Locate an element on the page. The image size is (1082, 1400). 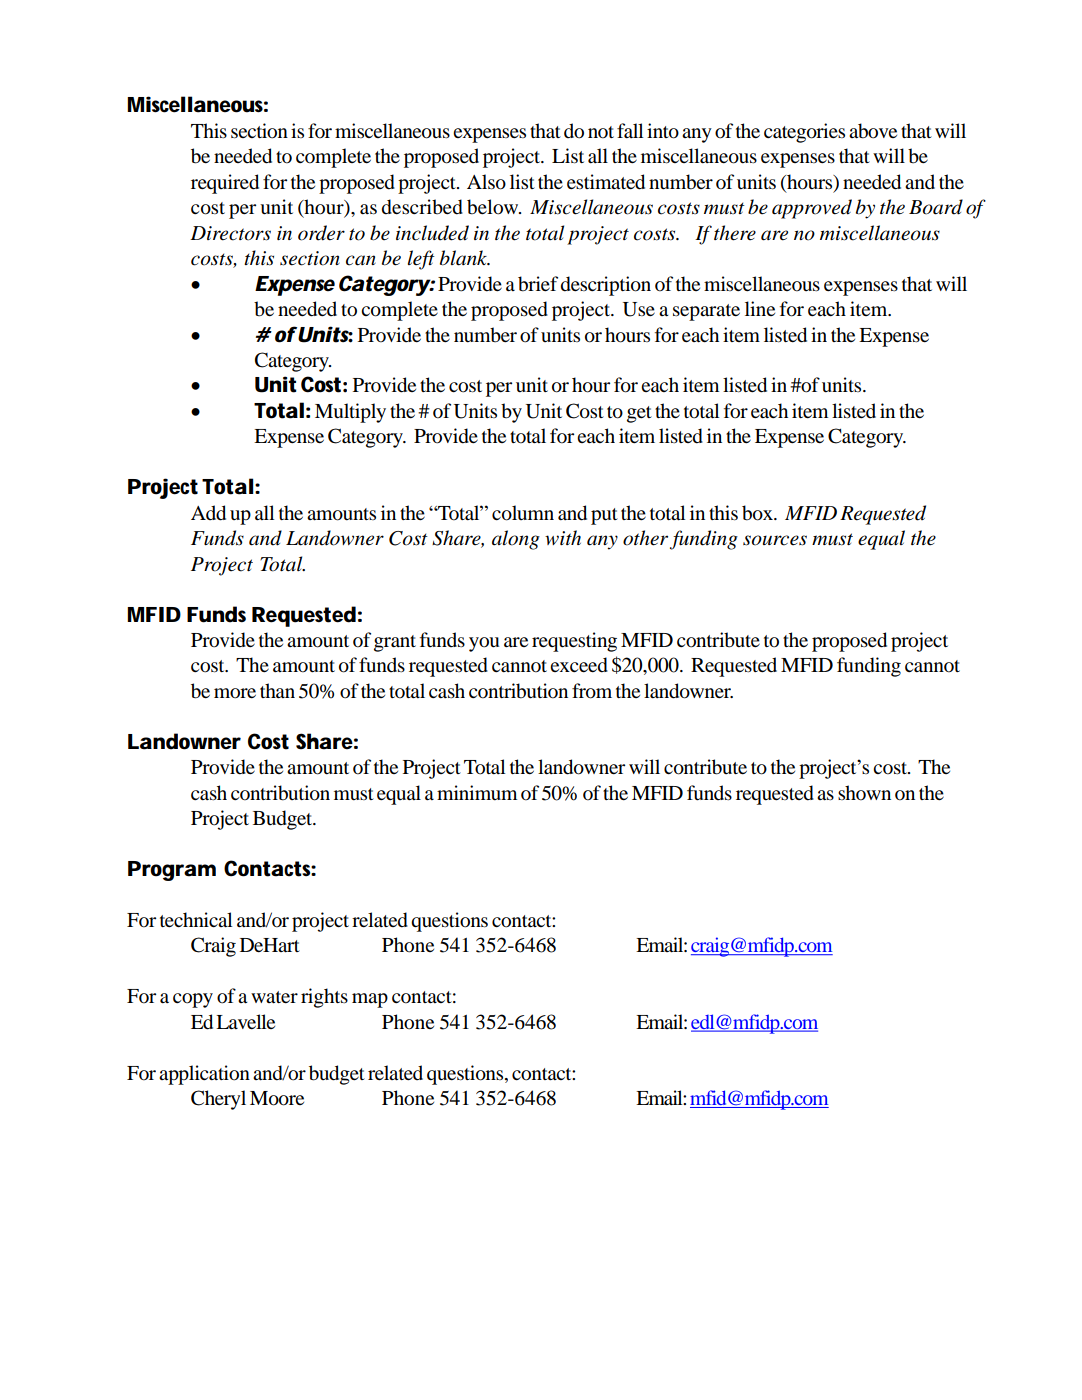
minimum is located at coordinates (477, 793).
